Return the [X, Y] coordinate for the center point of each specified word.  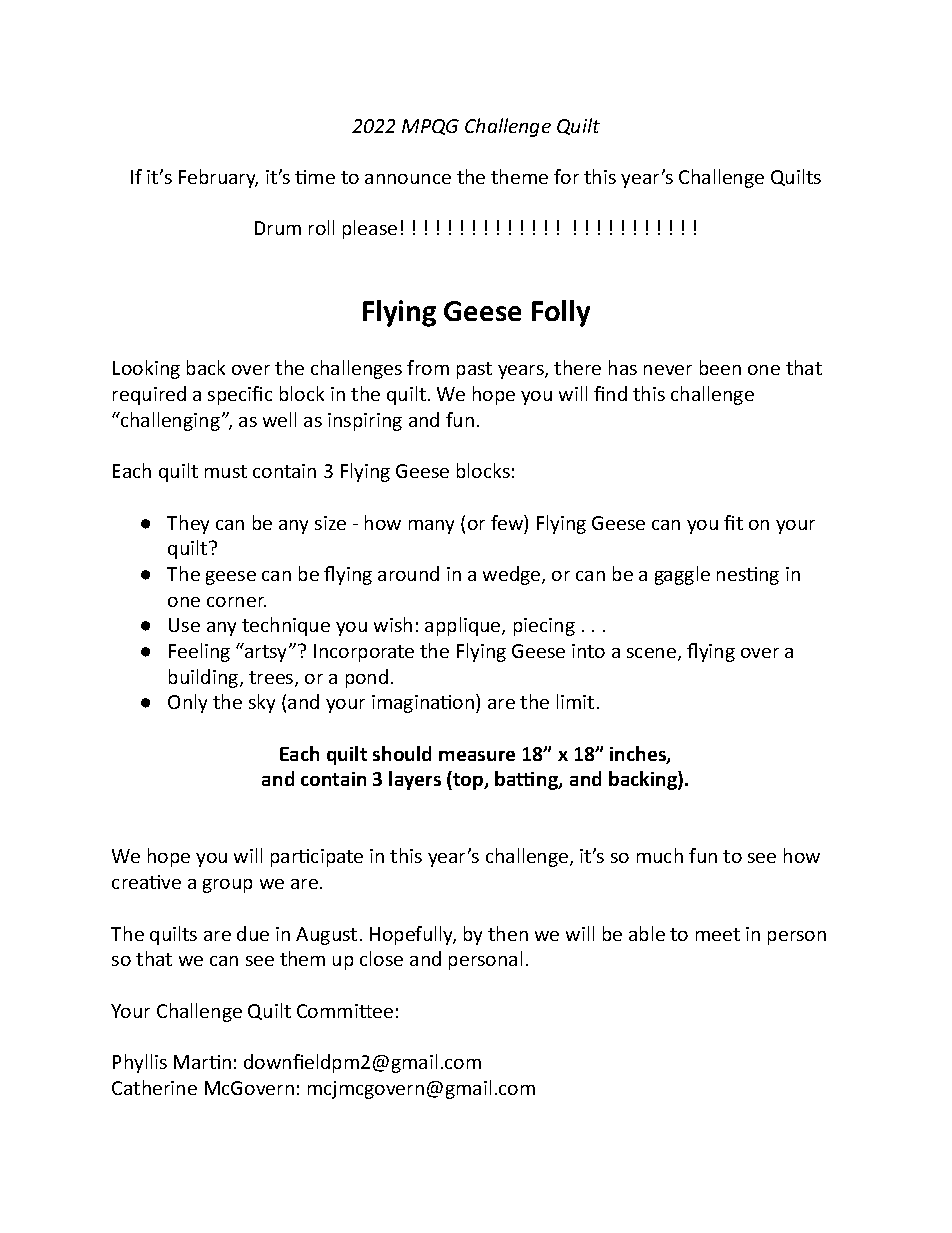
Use [184, 625]
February [218, 178]
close [381, 958]
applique [464, 626]
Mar [192, 1062]
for [566, 176]
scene [653, 654]
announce [408, 179]
